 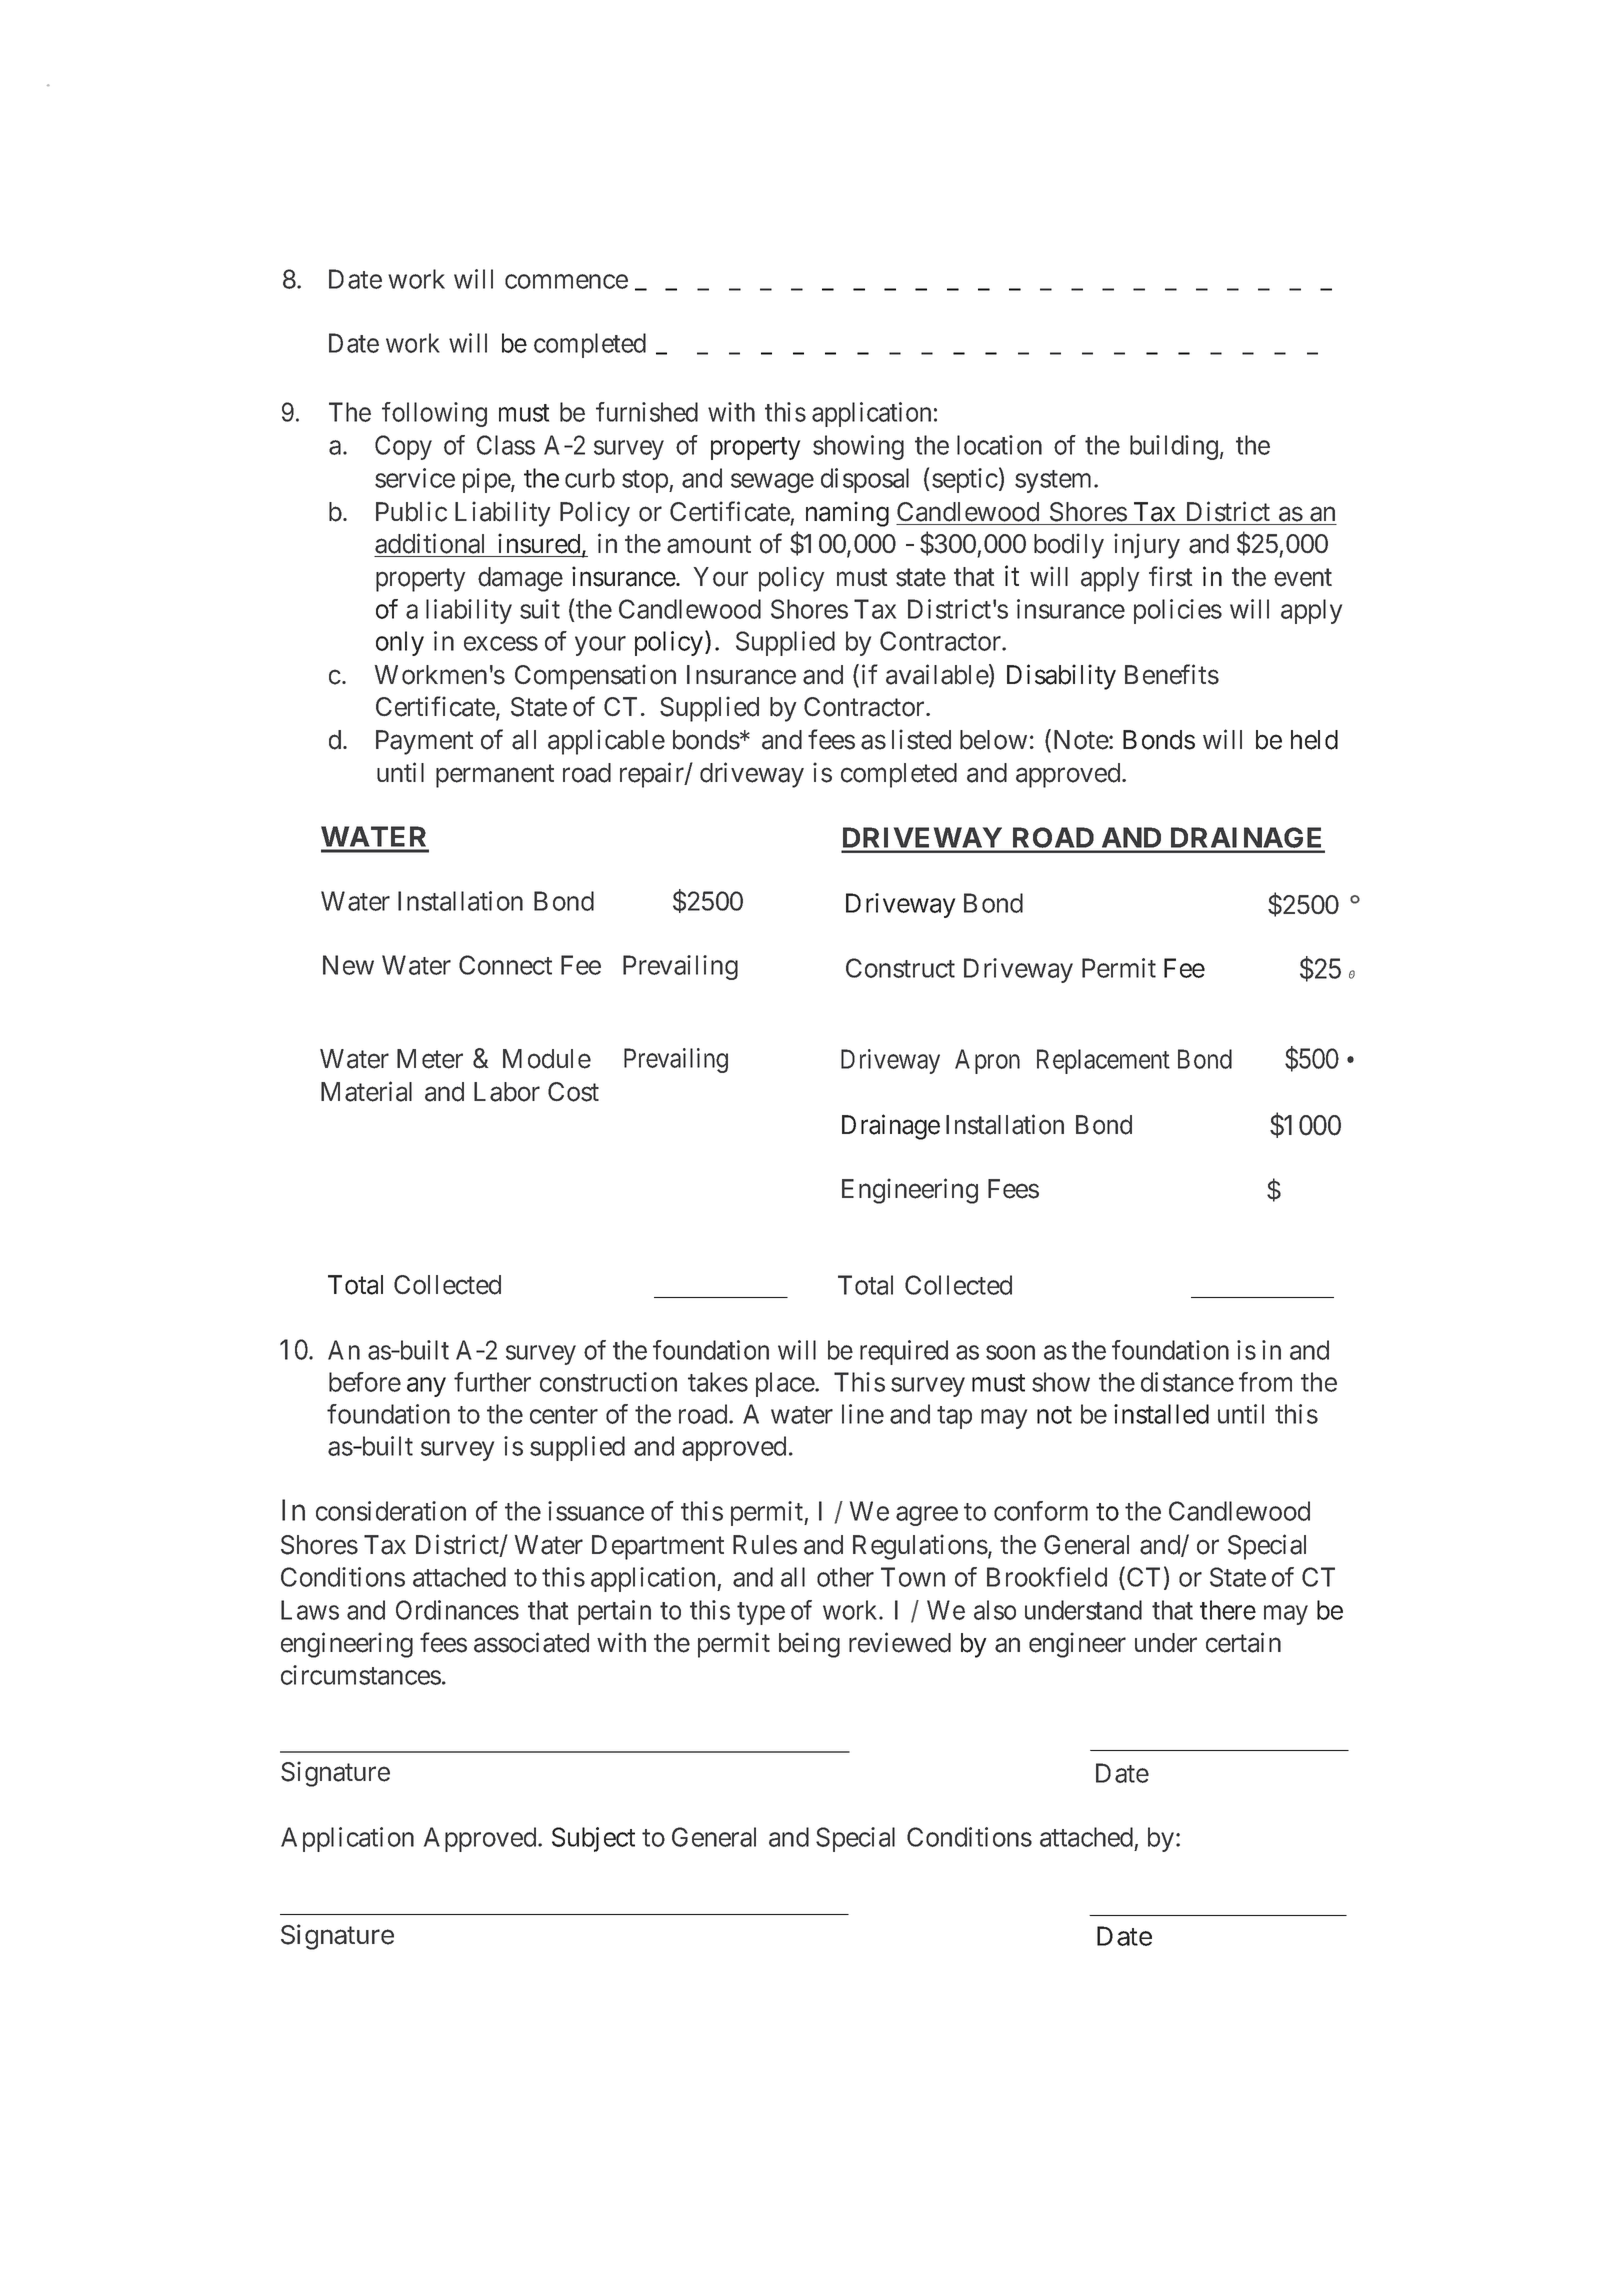 I want to click on building, so click(x=1174, y=447).
